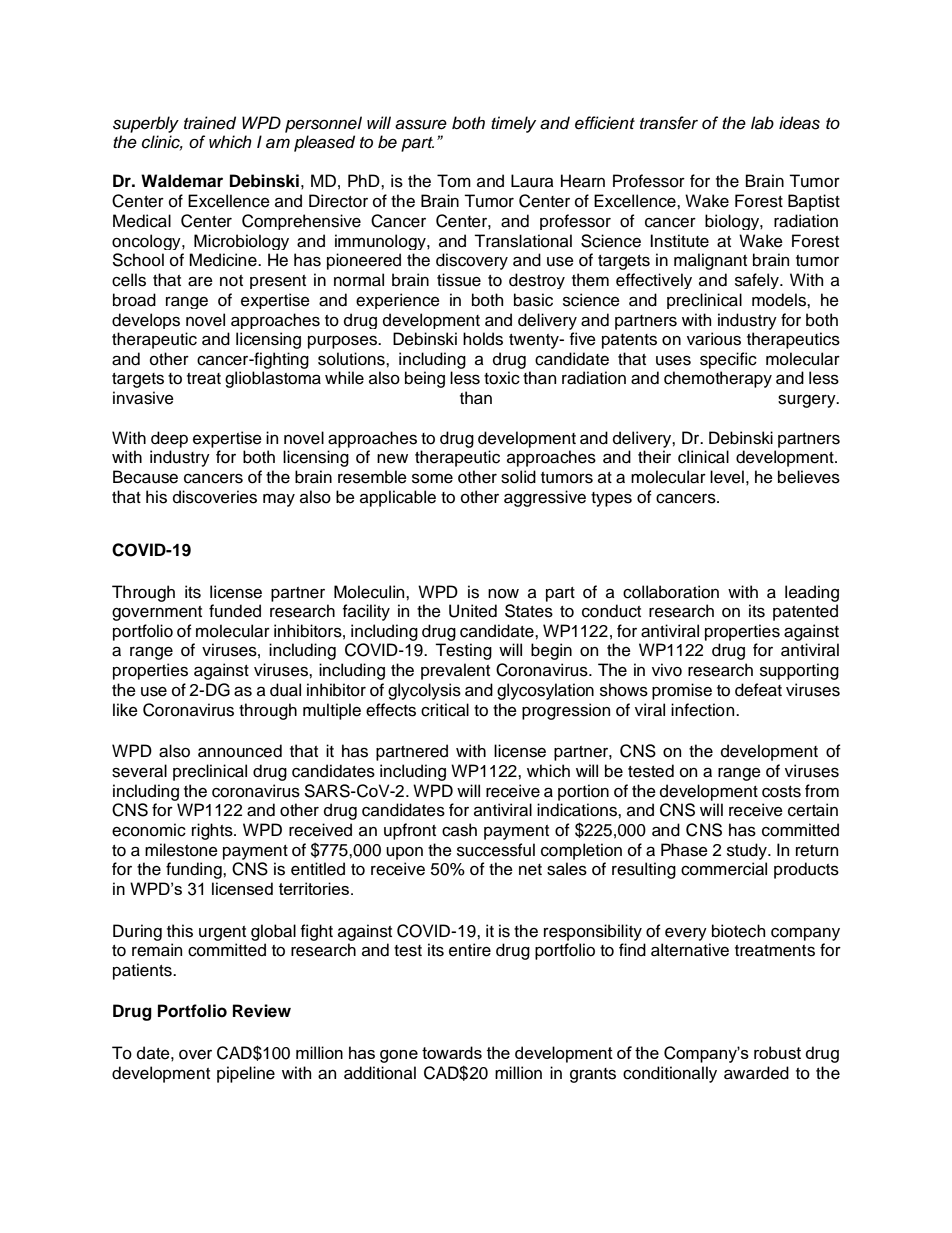 This screenshot has height=1233, width=952. Describe the element at coordinates (279, 500) in the screenshot. I see `may` at that location.
